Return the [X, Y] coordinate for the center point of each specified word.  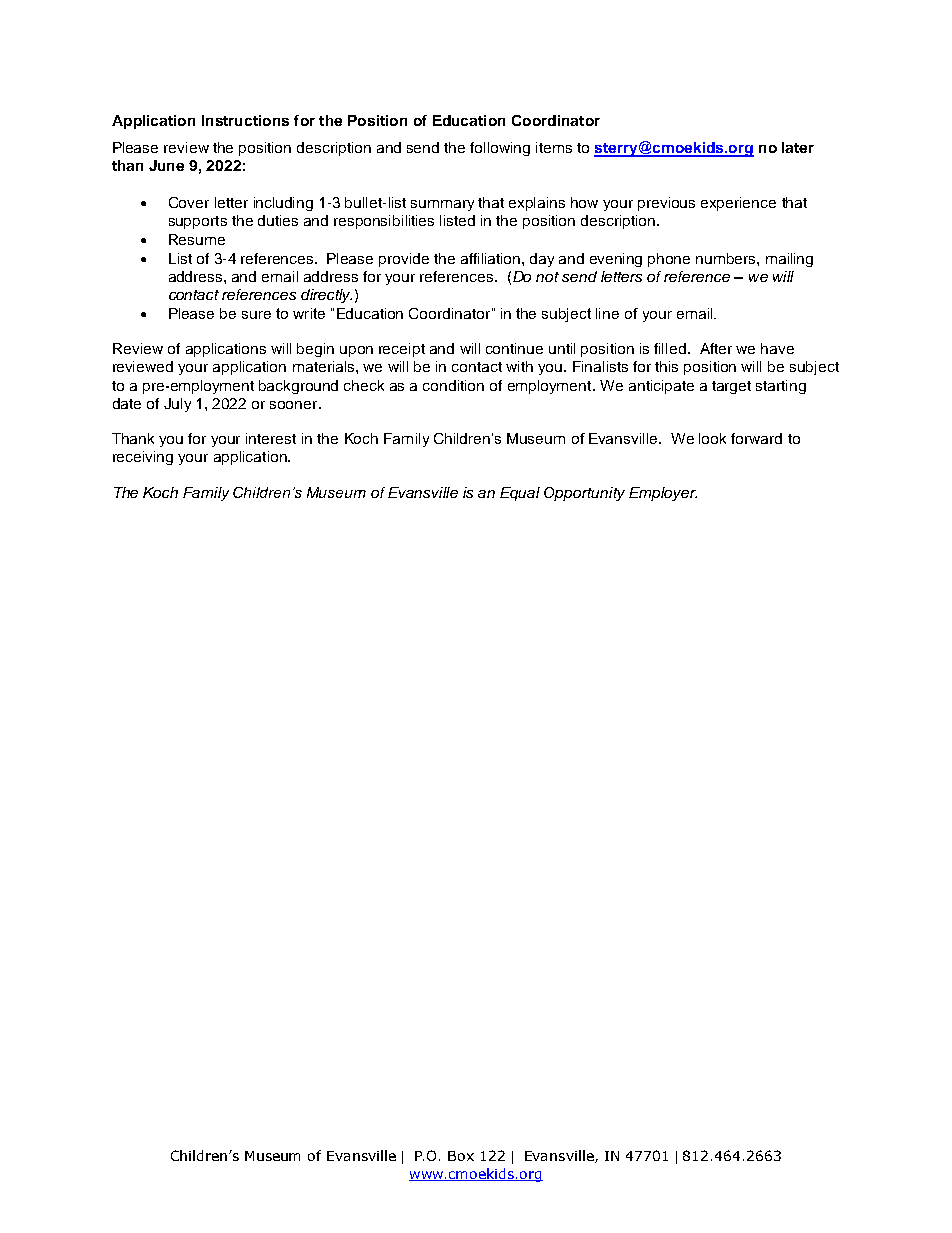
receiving [143, 458]
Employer [663, 494]
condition [453, 385]
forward [756, 438]
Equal [520, 494]
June [166, 165]
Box [461, 1156]
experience [738, 204]
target [731, 387]
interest [271, 438]
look [712, 438]
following [500, 149]
